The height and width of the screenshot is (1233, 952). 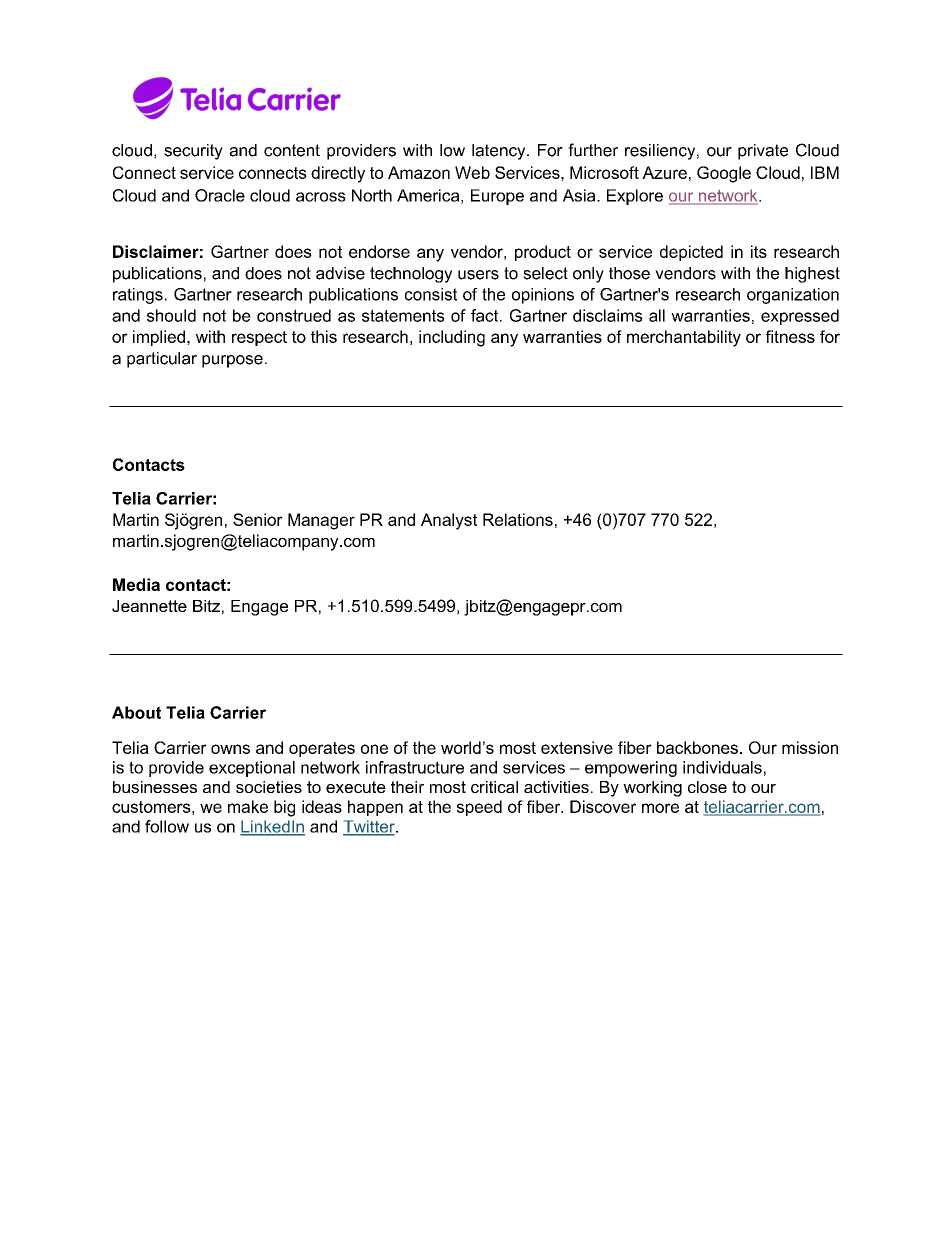 What do you see at coordinates (193, 152) in the screenshot?
I see `security` at bounding box center [193, 152].
